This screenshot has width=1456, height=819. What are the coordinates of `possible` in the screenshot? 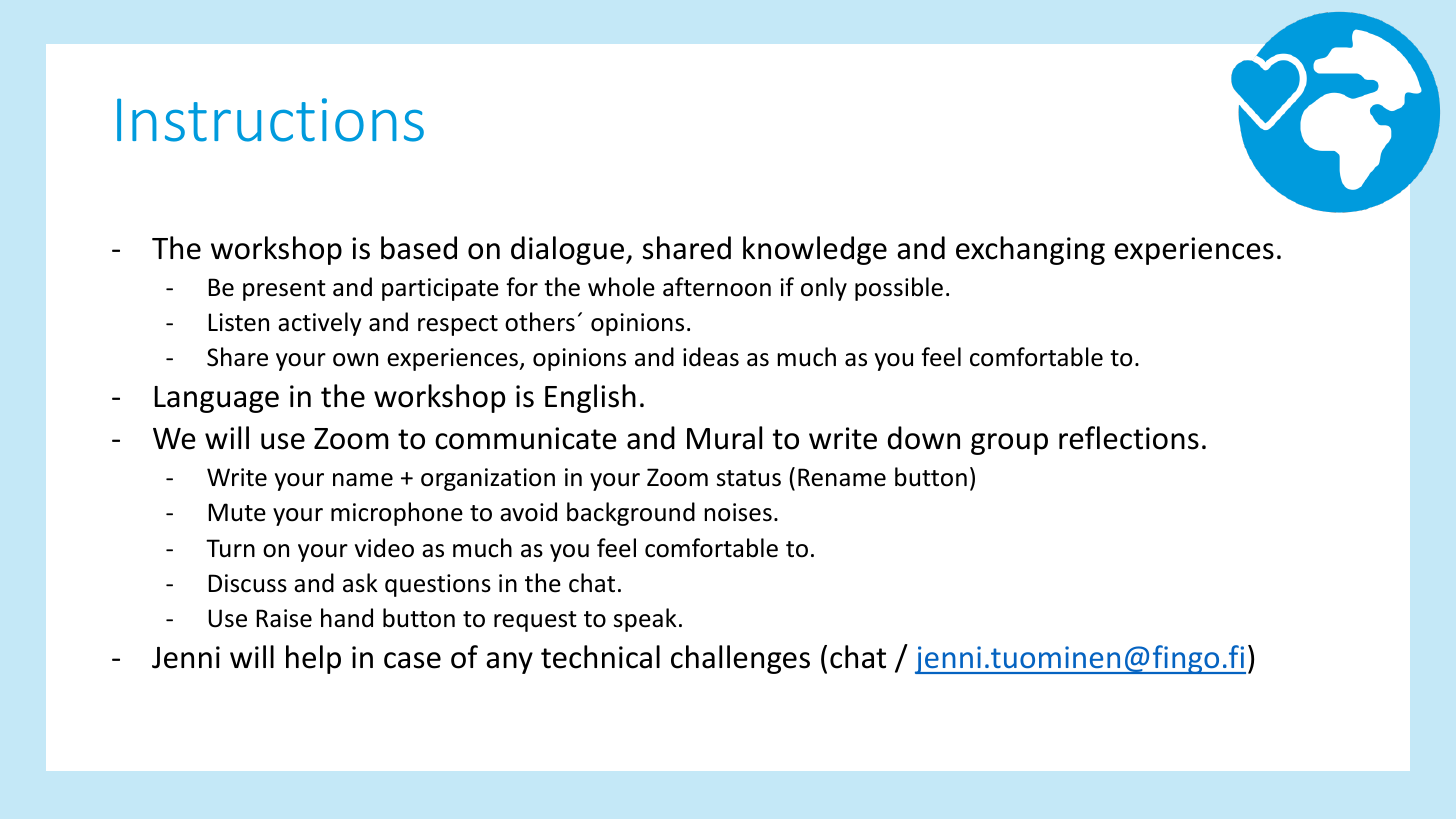 It's located at (899, 289).
